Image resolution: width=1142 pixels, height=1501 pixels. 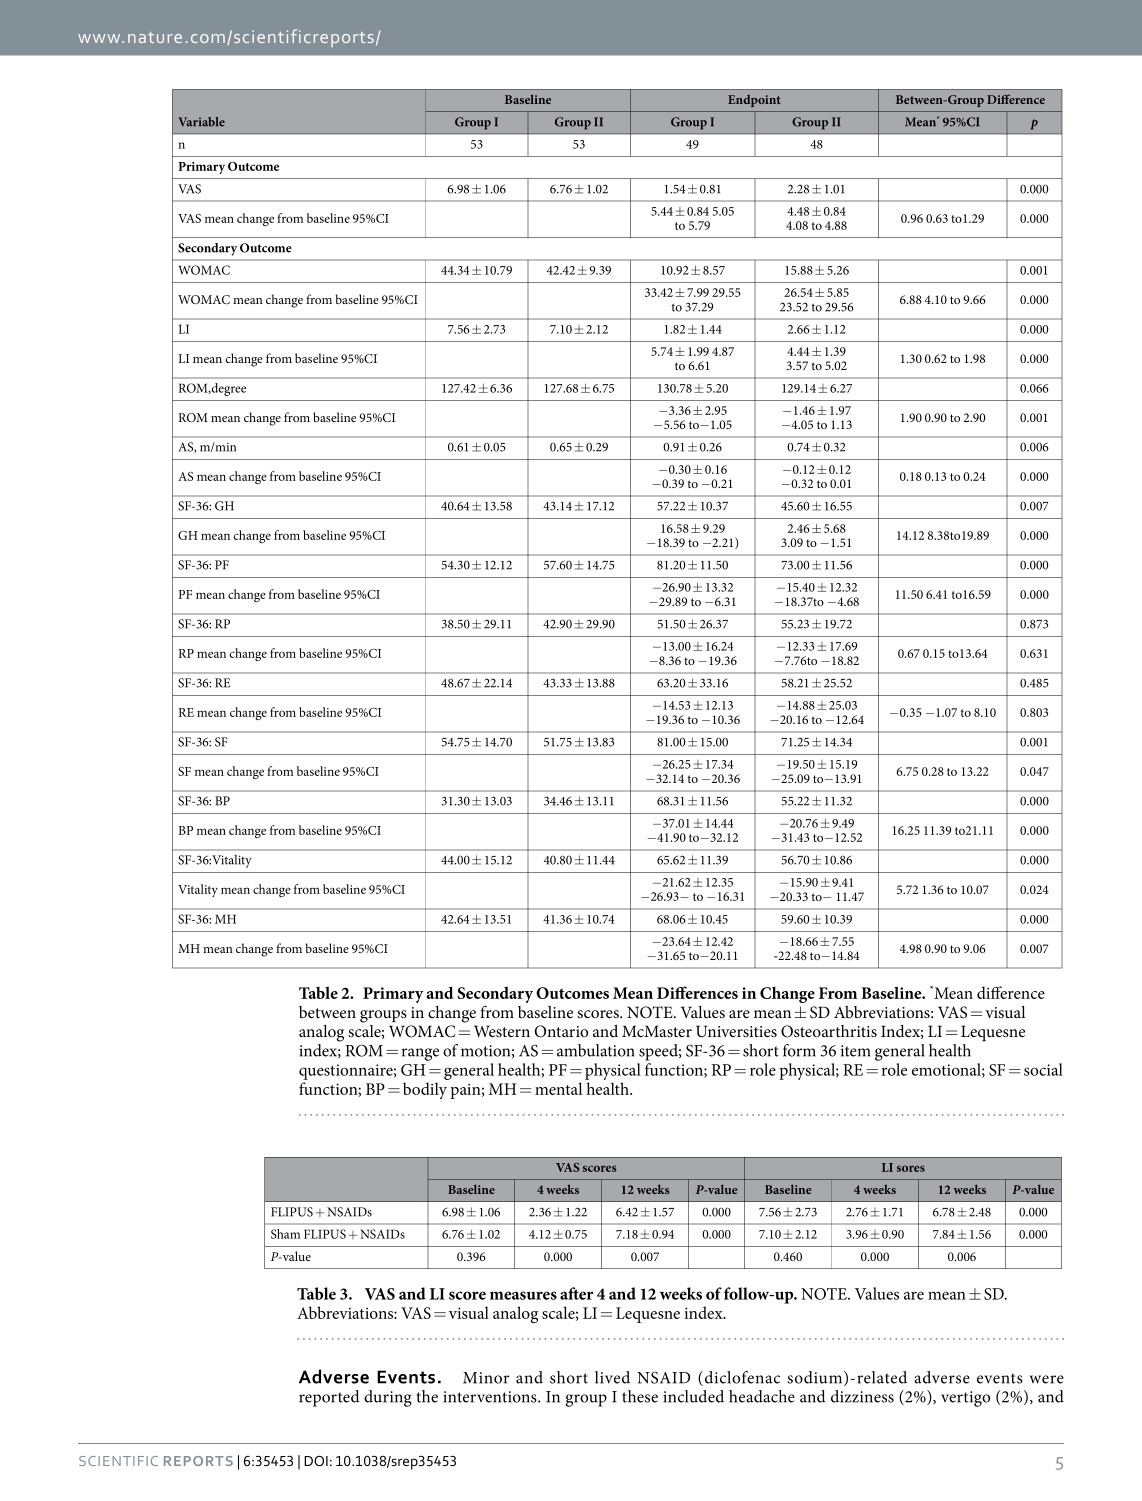 I want to click on Universities, so click(x=736, y=1031).
